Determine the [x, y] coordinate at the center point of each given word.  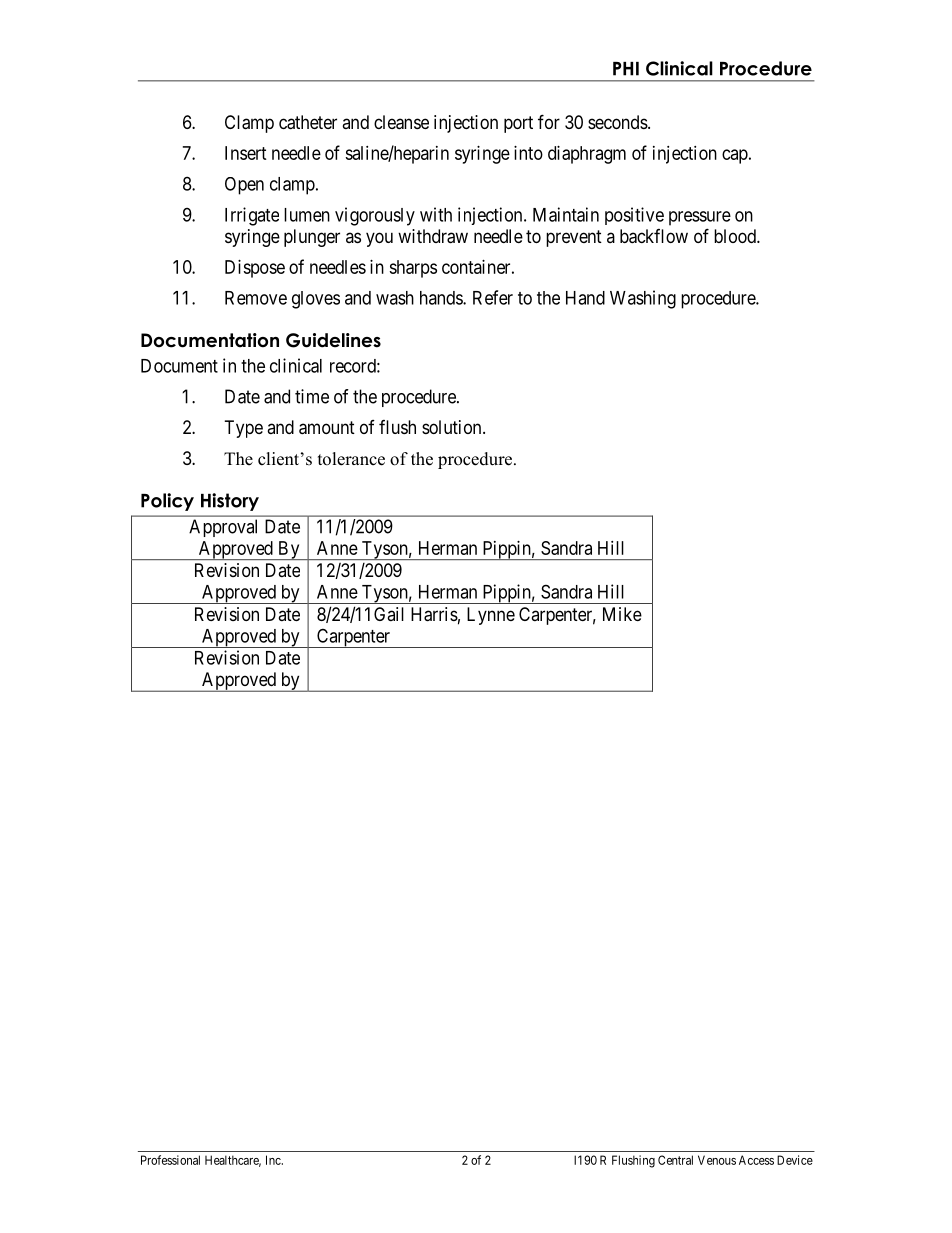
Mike [622, 614]
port [518, 124]
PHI [626, 69]
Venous [717, 1160]
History [230, 502]
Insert [246, 153]
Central [675, 1160]
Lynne [491, 616]
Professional [170, 1160]
